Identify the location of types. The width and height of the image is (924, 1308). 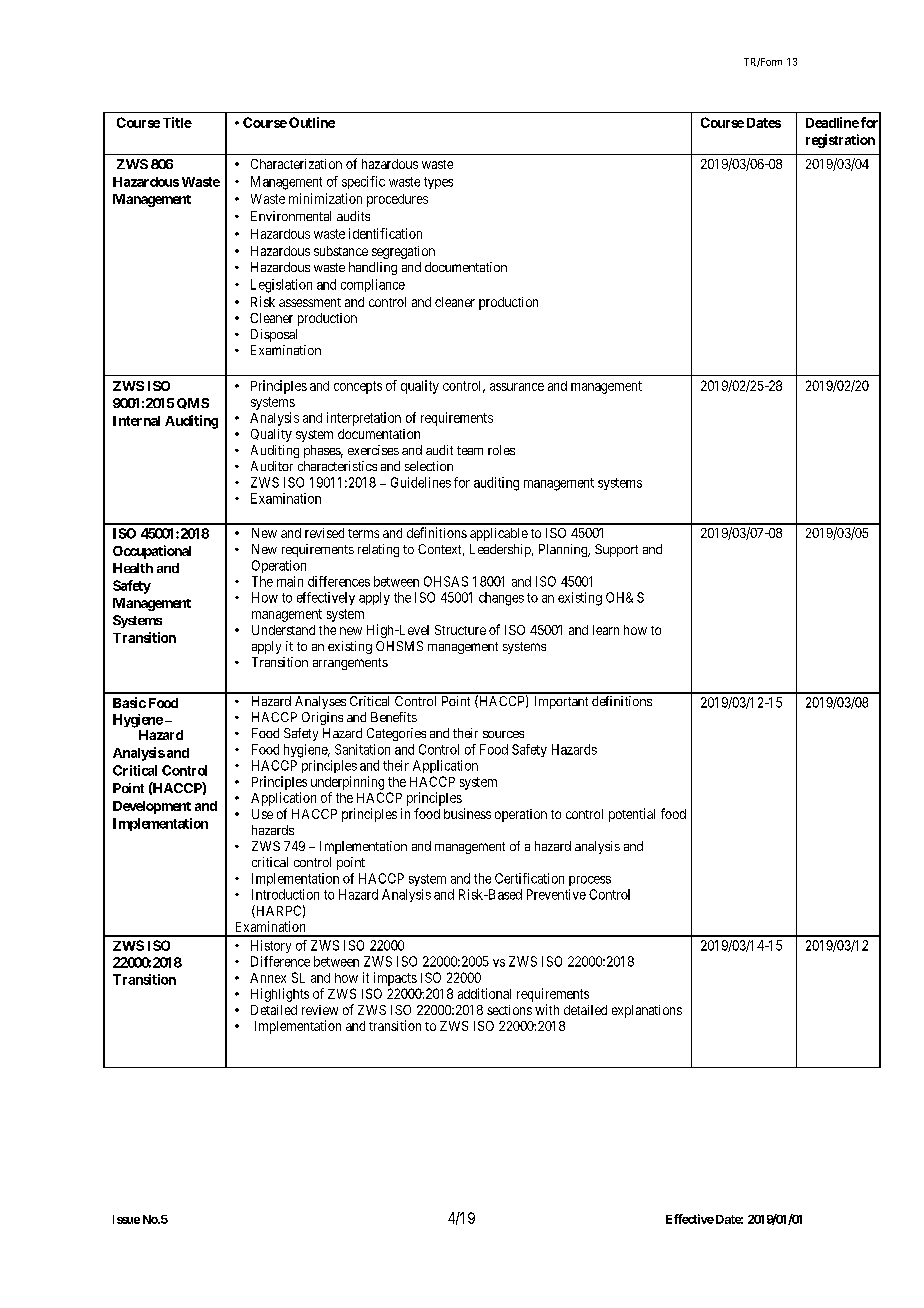
(438, 183).
